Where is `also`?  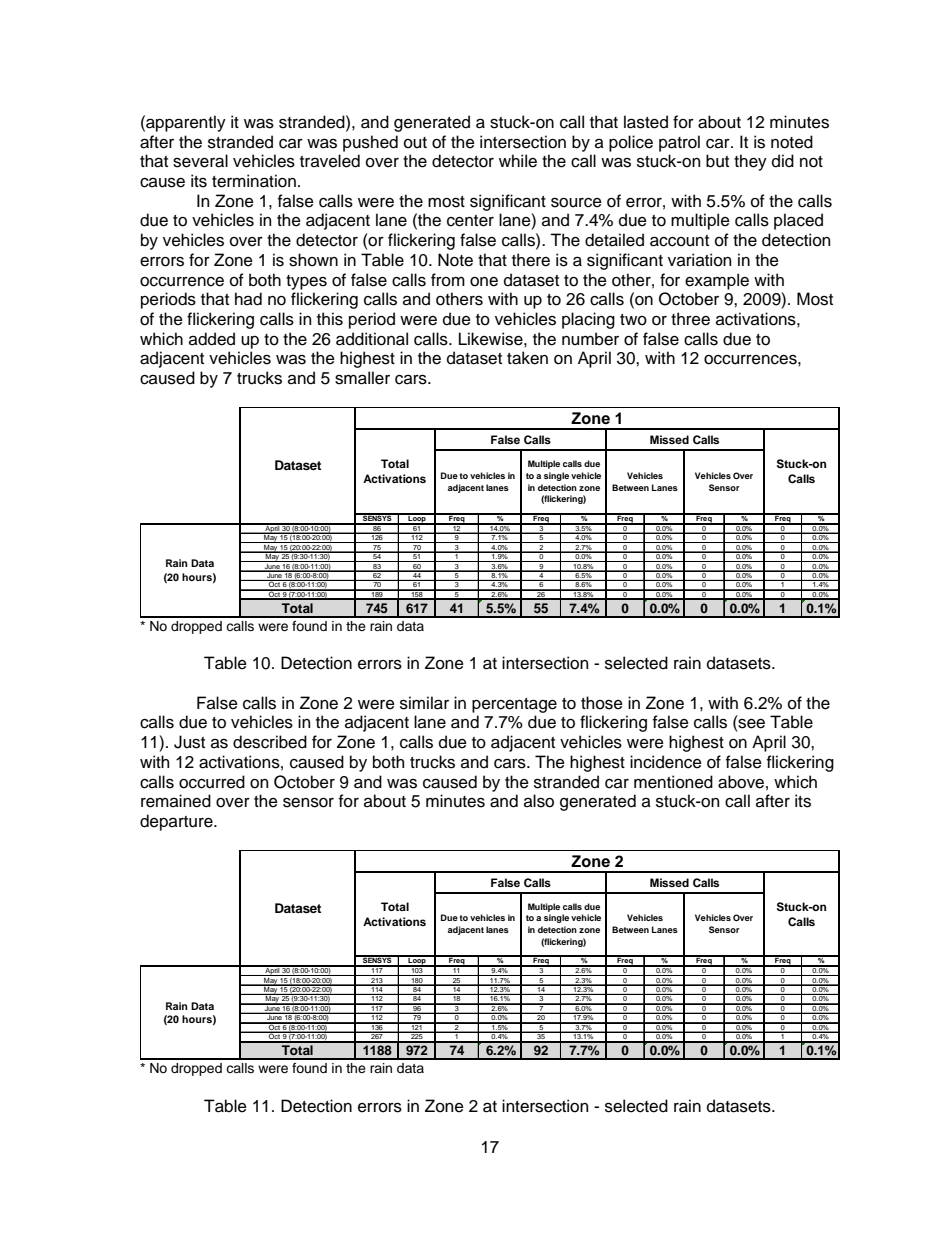 also is located at coordinates (539, 801).
